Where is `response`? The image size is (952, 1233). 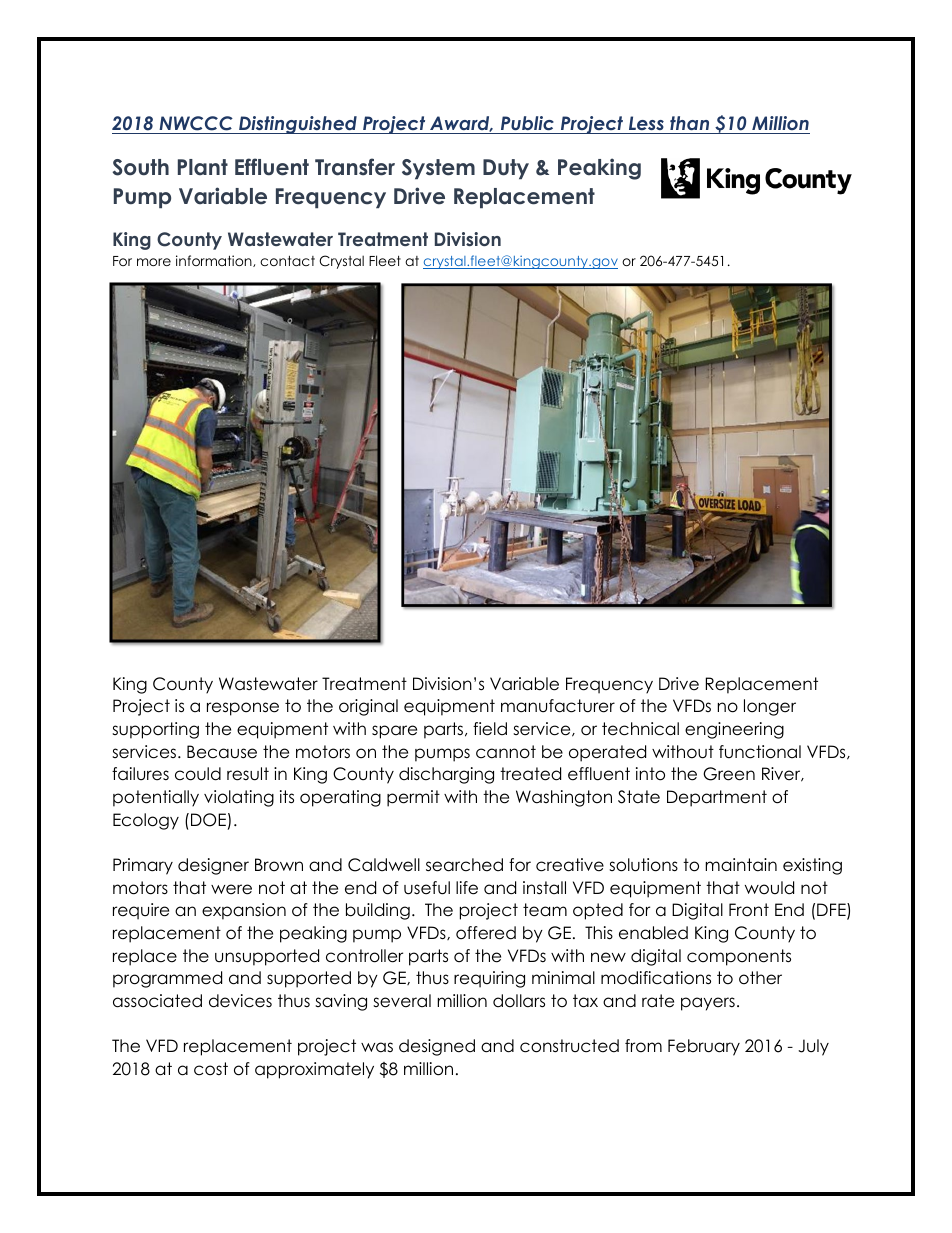 response is located at coordinates (243, 709).
